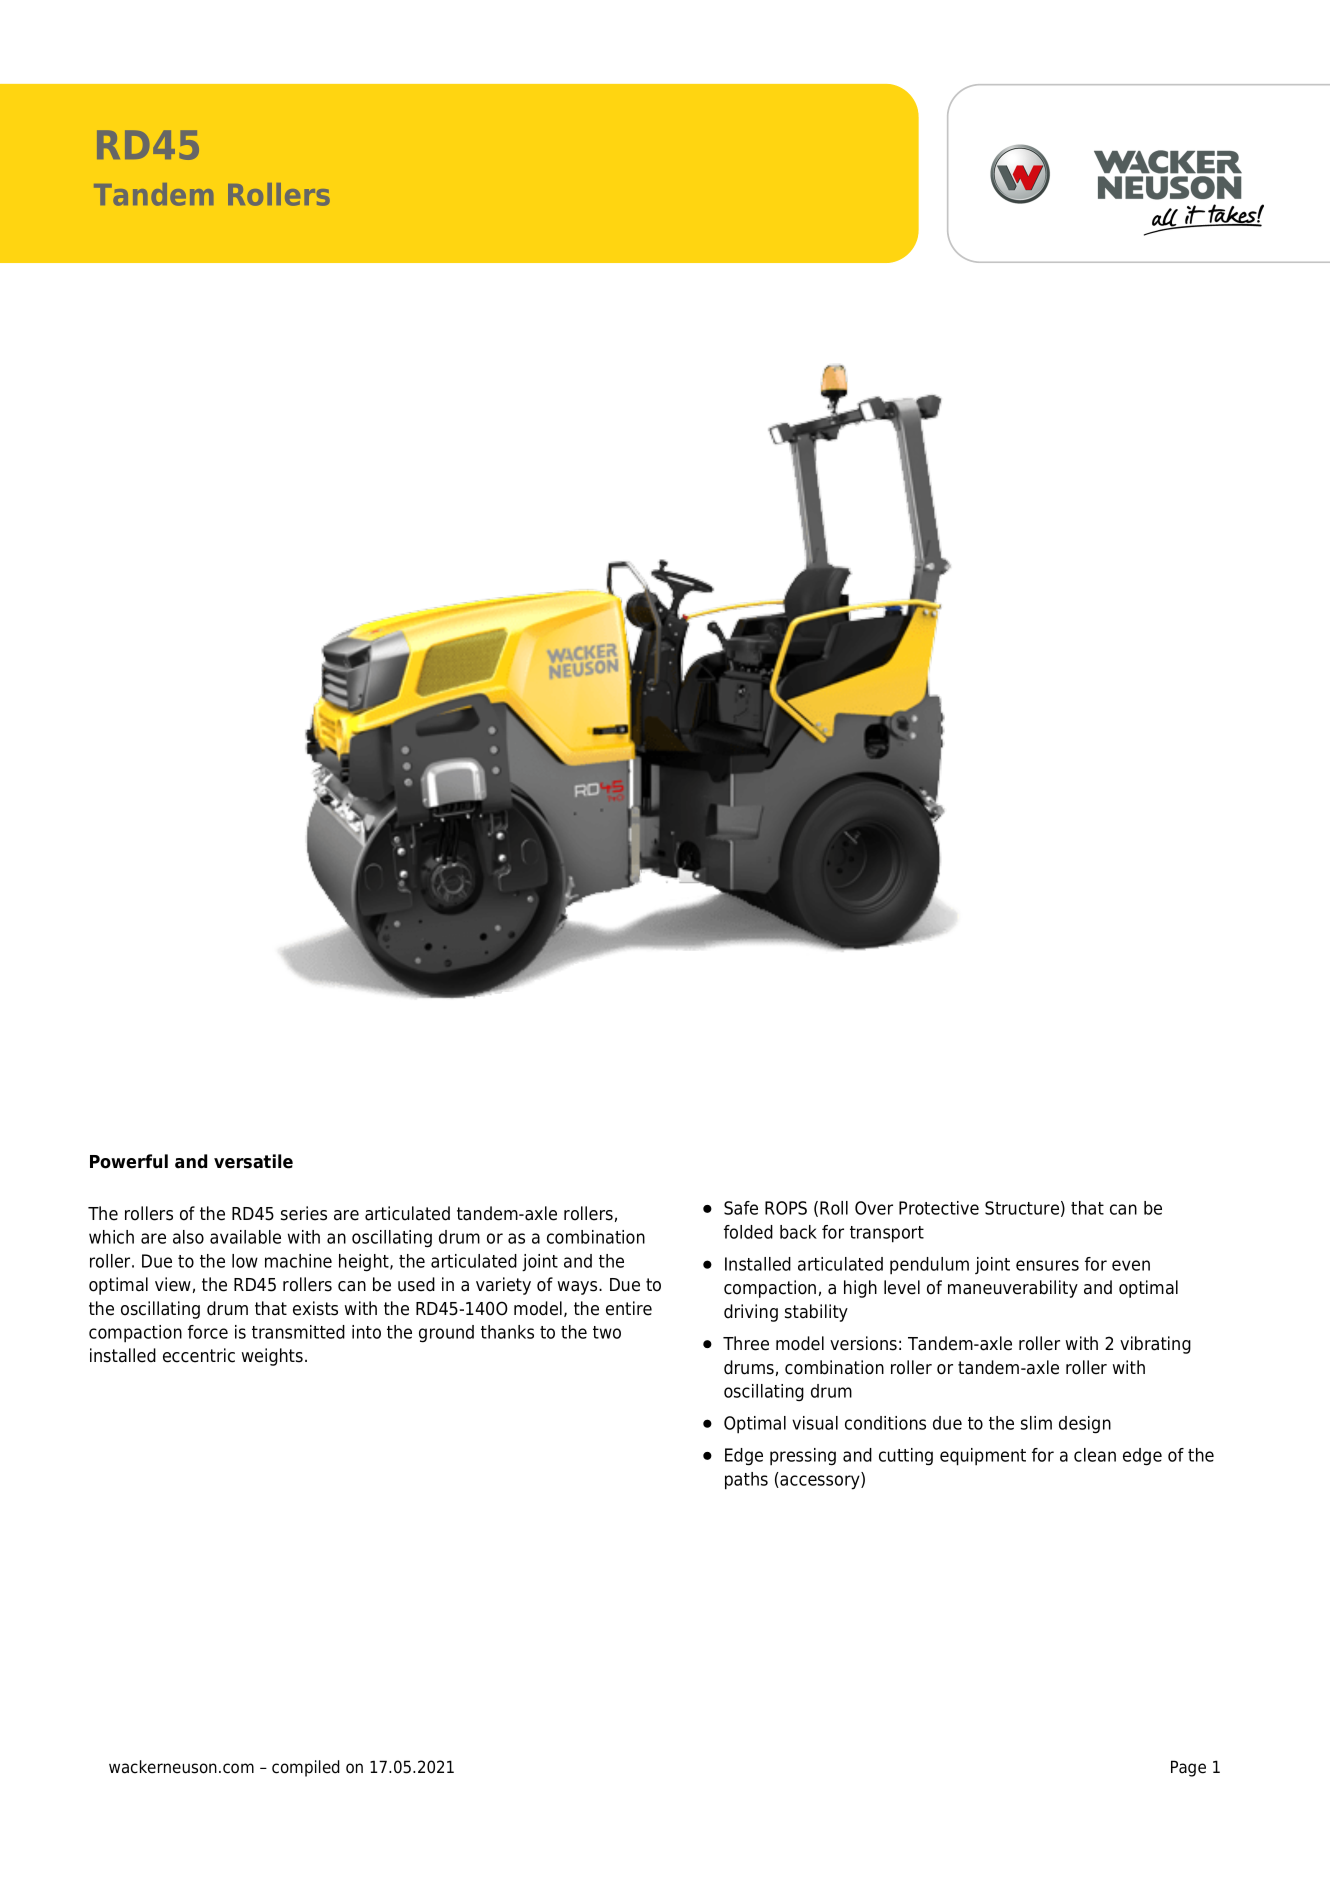  I want to click on Safe, so click(741, 1208).
